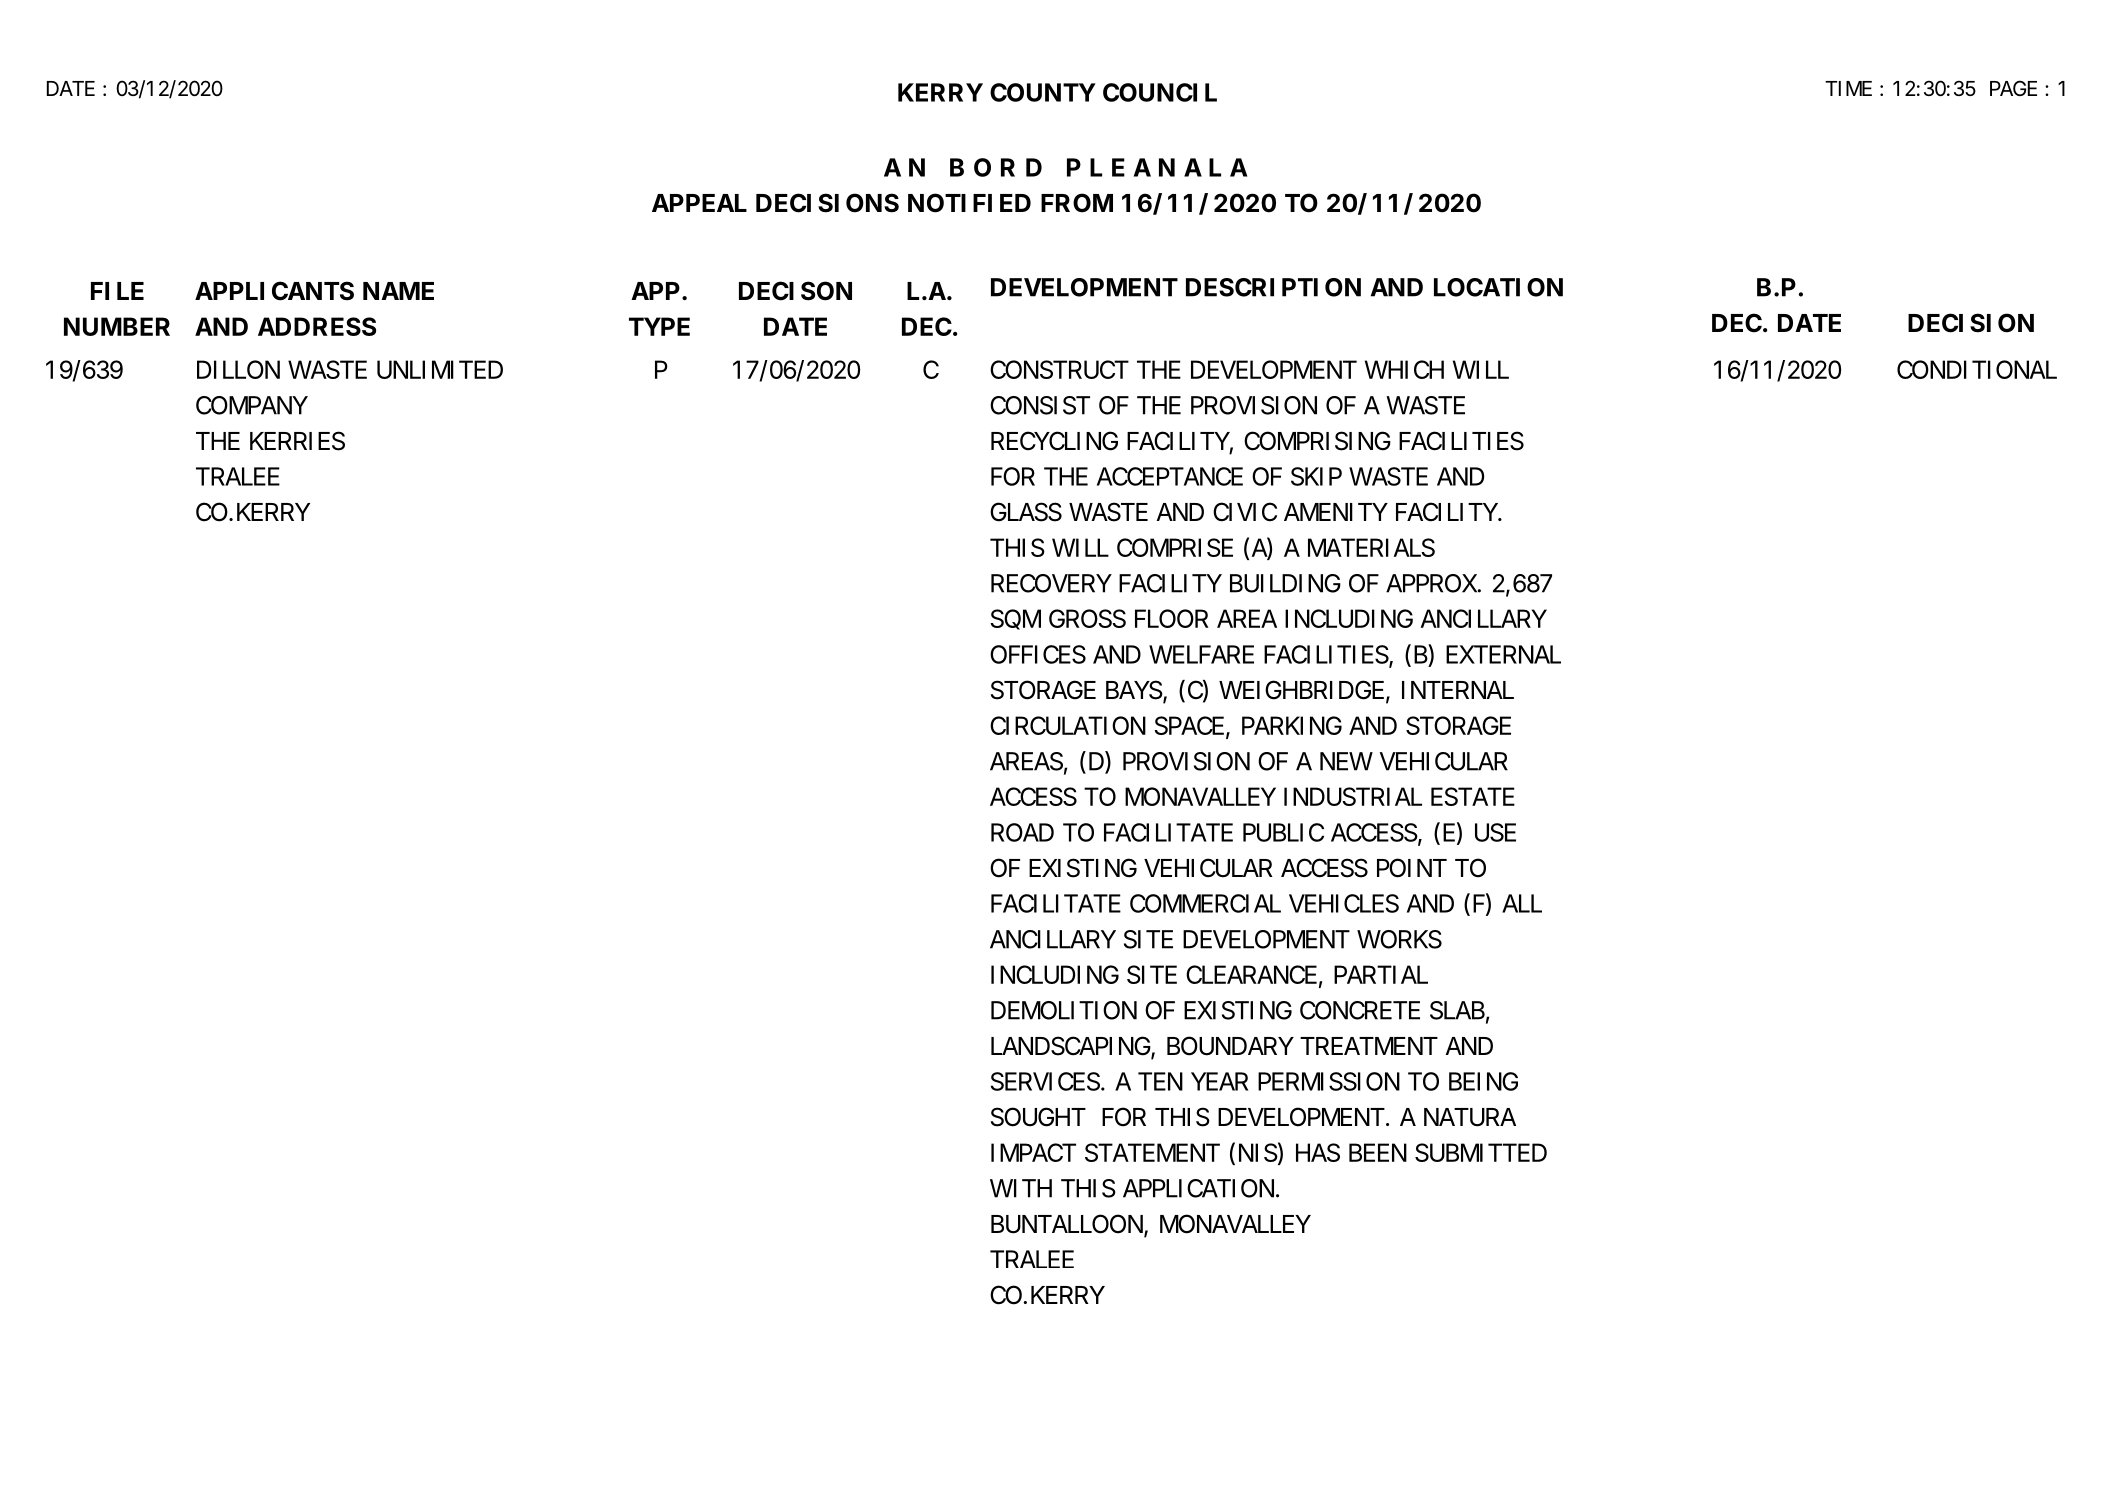 Image resolution: width=2101 pixels, height=1486 pixels. I want to click on WITH, so click(1021, 1188).
